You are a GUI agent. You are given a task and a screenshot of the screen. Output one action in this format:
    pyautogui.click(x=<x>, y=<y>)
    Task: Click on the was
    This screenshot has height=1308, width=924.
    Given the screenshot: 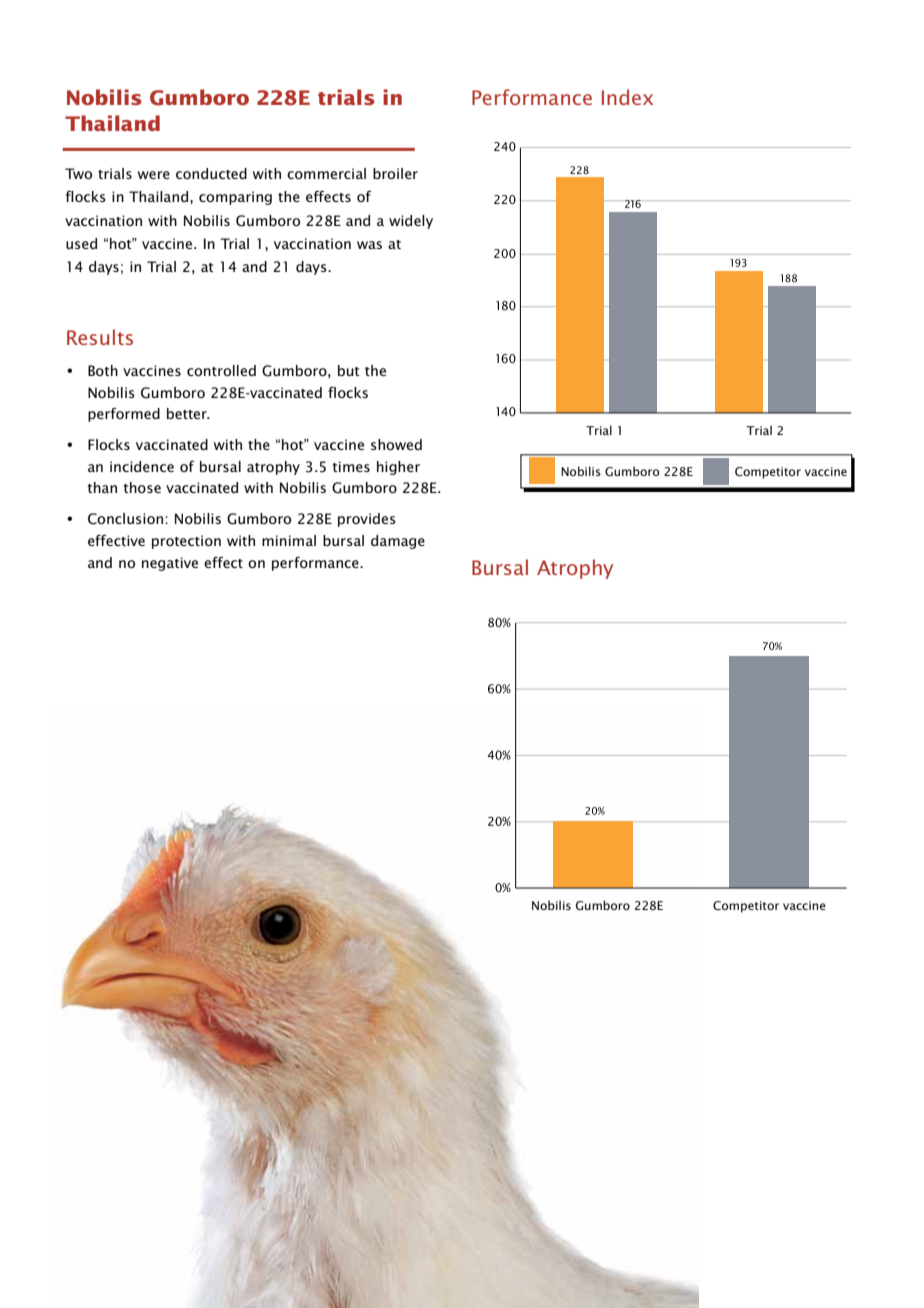 What is the action you would take?
    pyautogui.click(x=369, y=245)
